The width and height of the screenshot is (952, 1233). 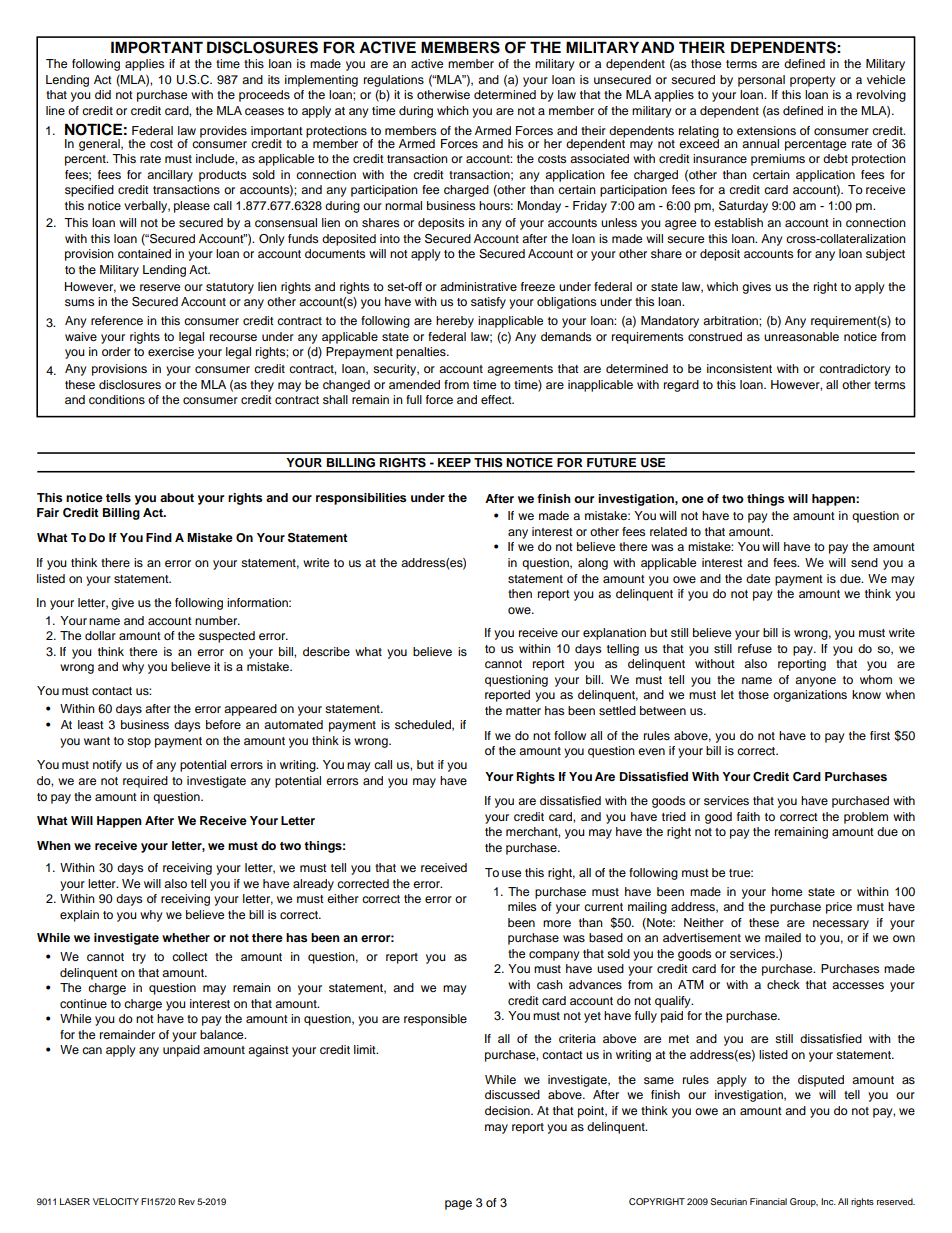 What do you see at coordinates (145, 782) in the screenshot?
I see `required` at bounding box center [145, 782].
